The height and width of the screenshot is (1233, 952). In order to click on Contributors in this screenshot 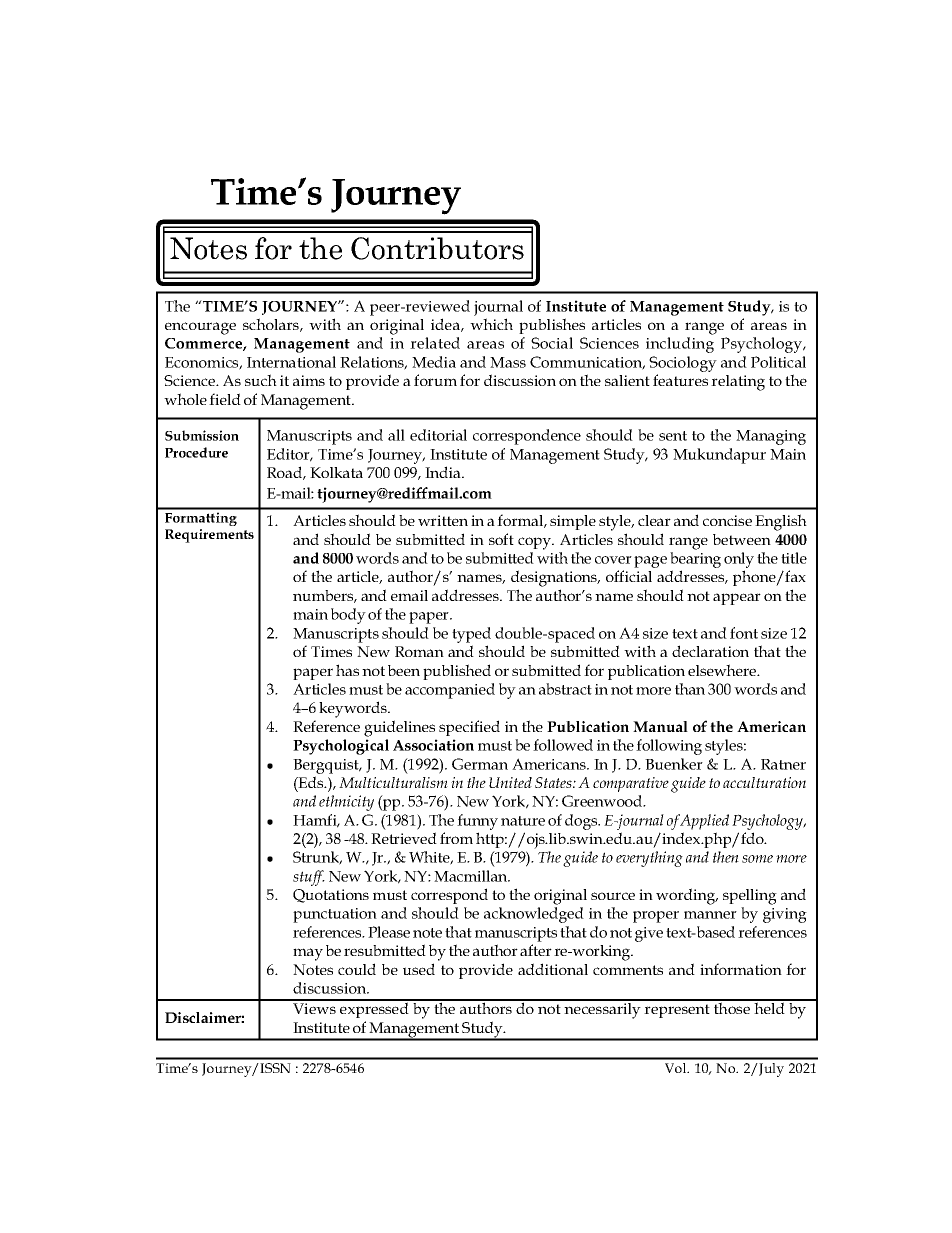, I will do `click(437, 248)`.
